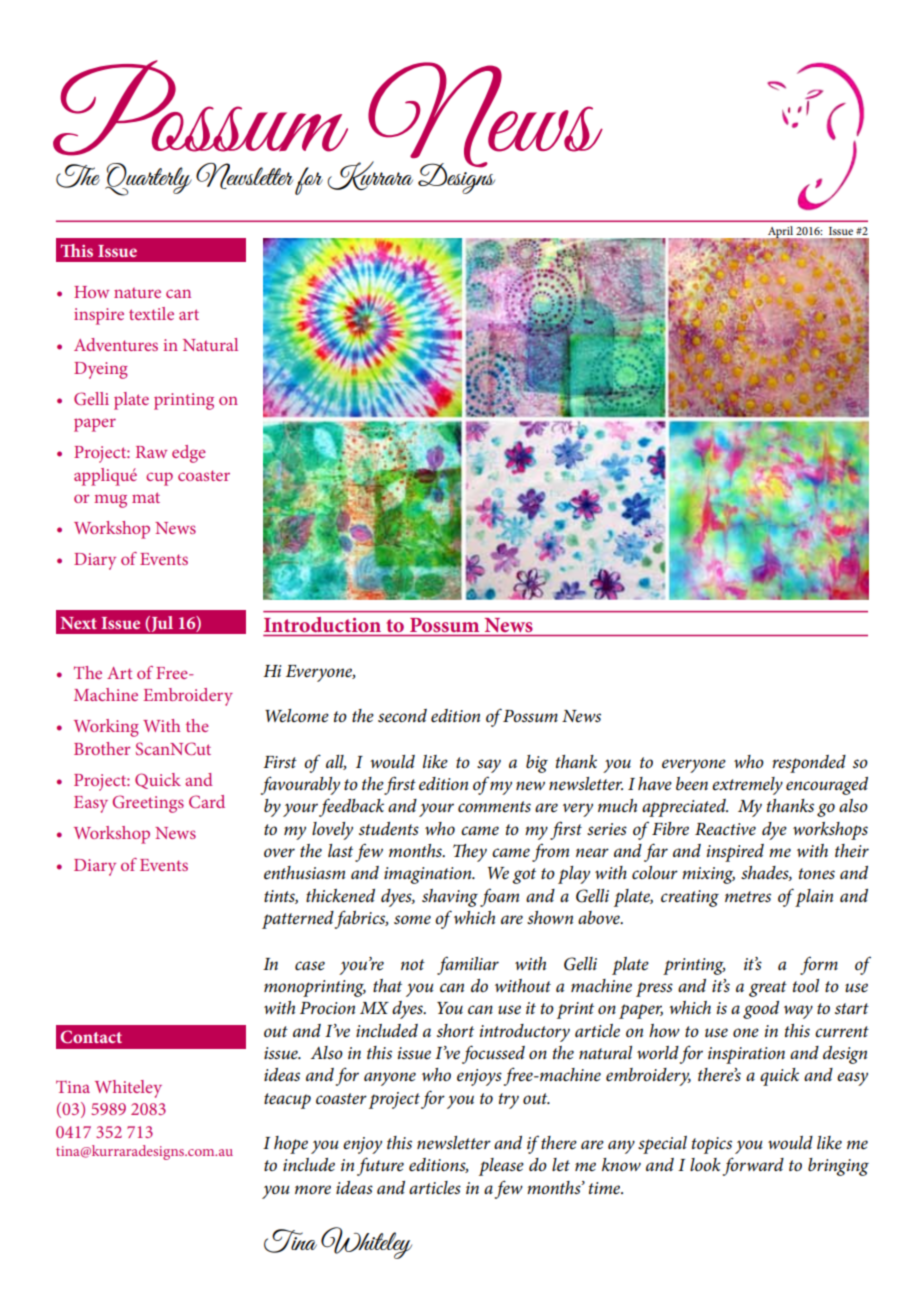  I want to click on nature, so click(137, 293).
